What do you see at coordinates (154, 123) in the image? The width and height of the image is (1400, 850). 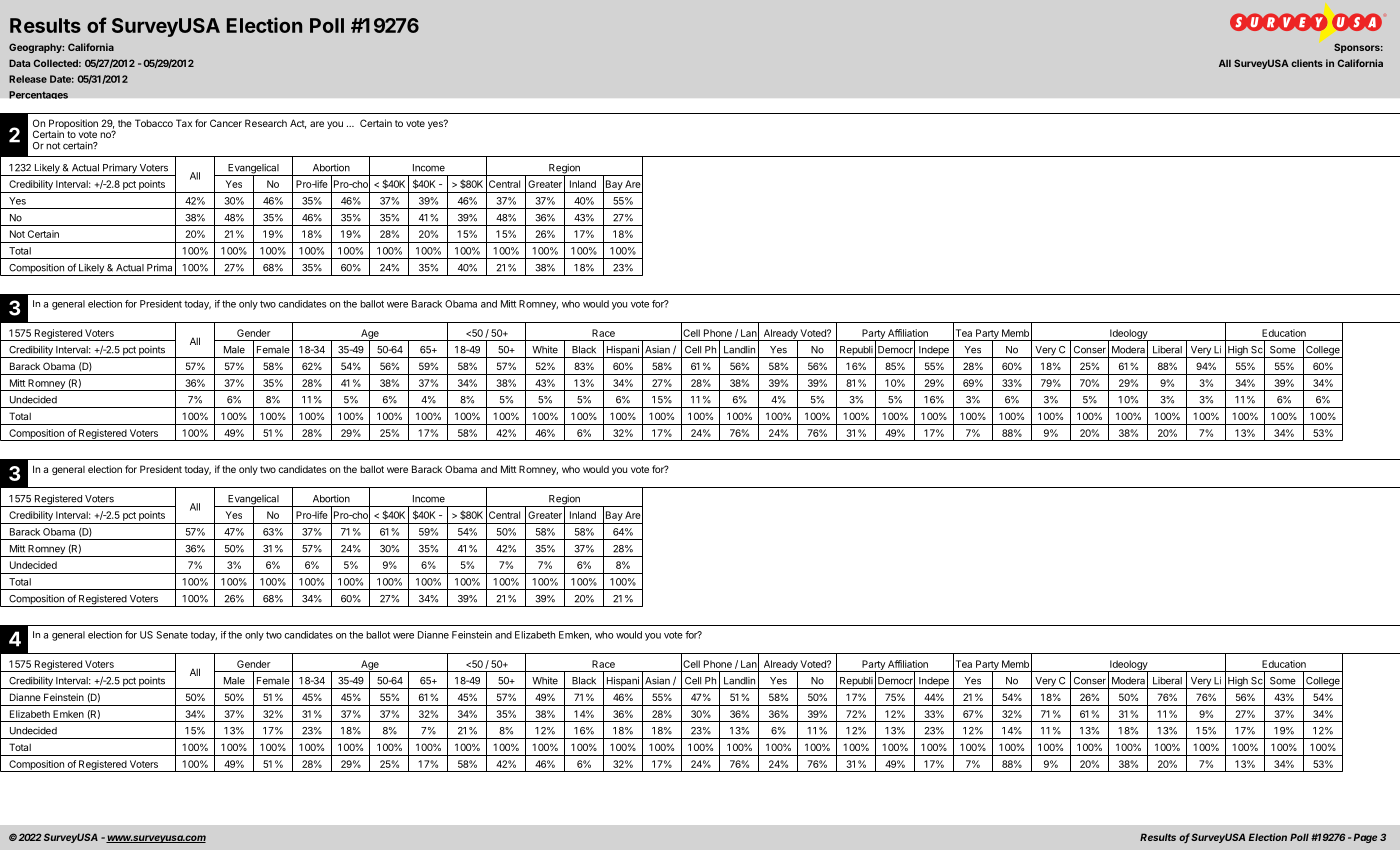 I see `Tobacco` at bounding box center [154, 123].
